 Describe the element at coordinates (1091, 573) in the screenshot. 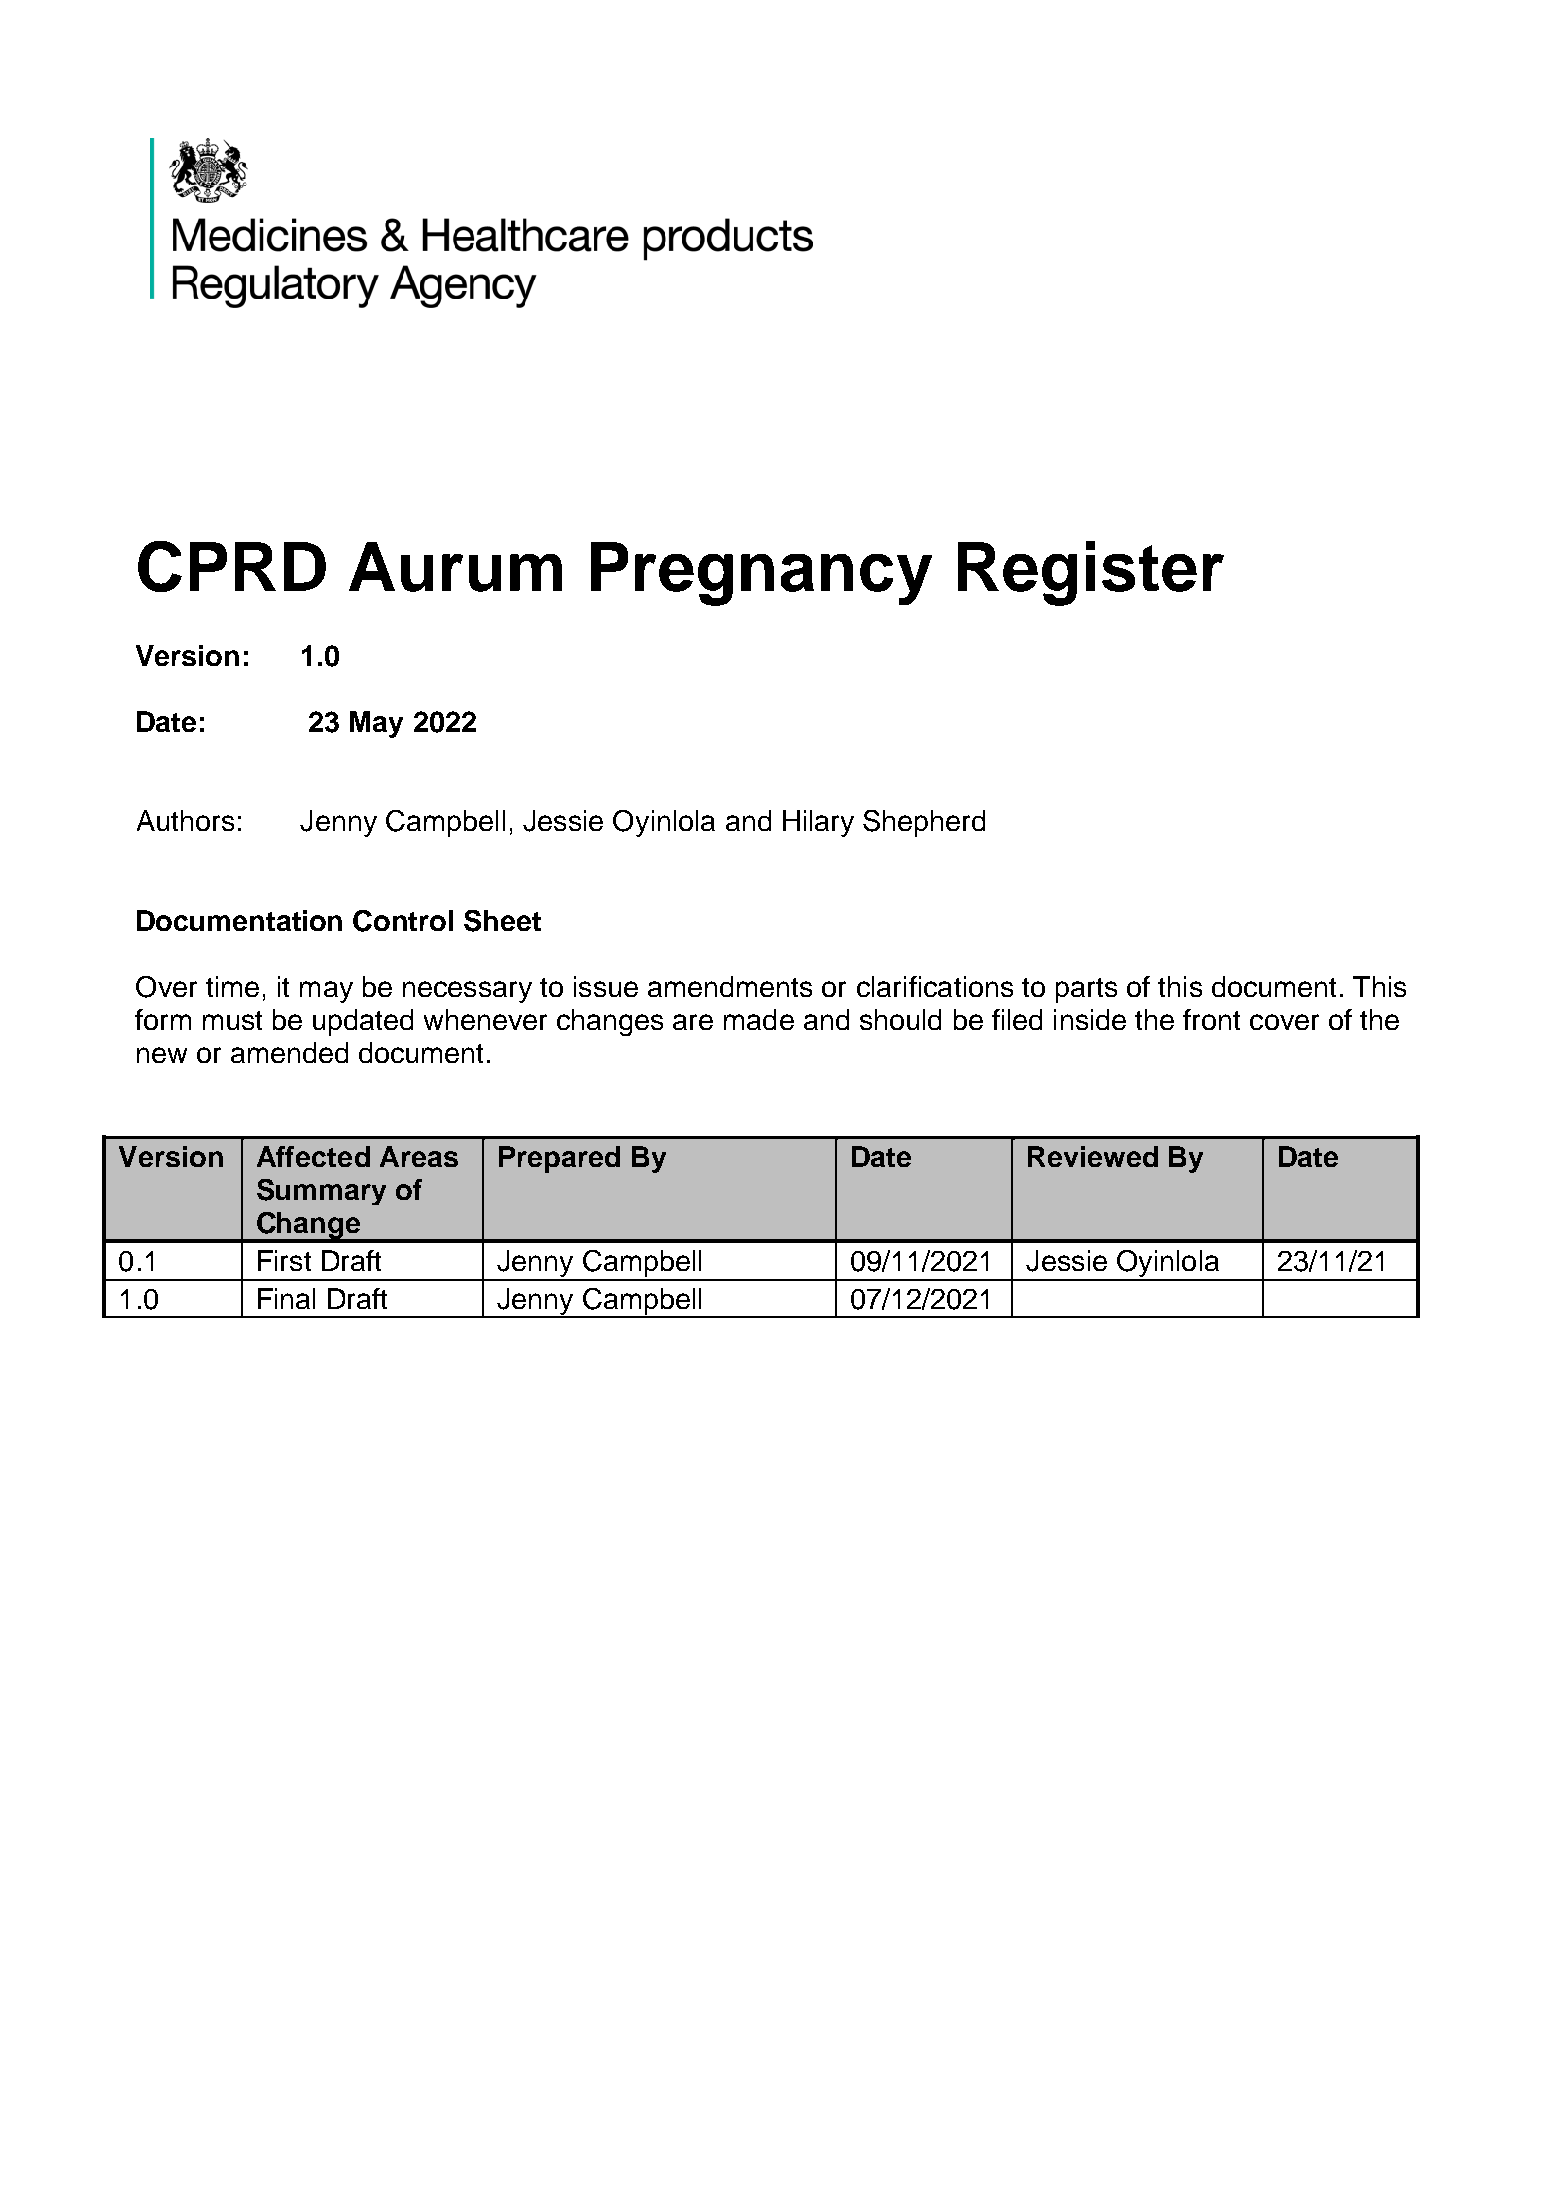

I see `Register` at that location.
